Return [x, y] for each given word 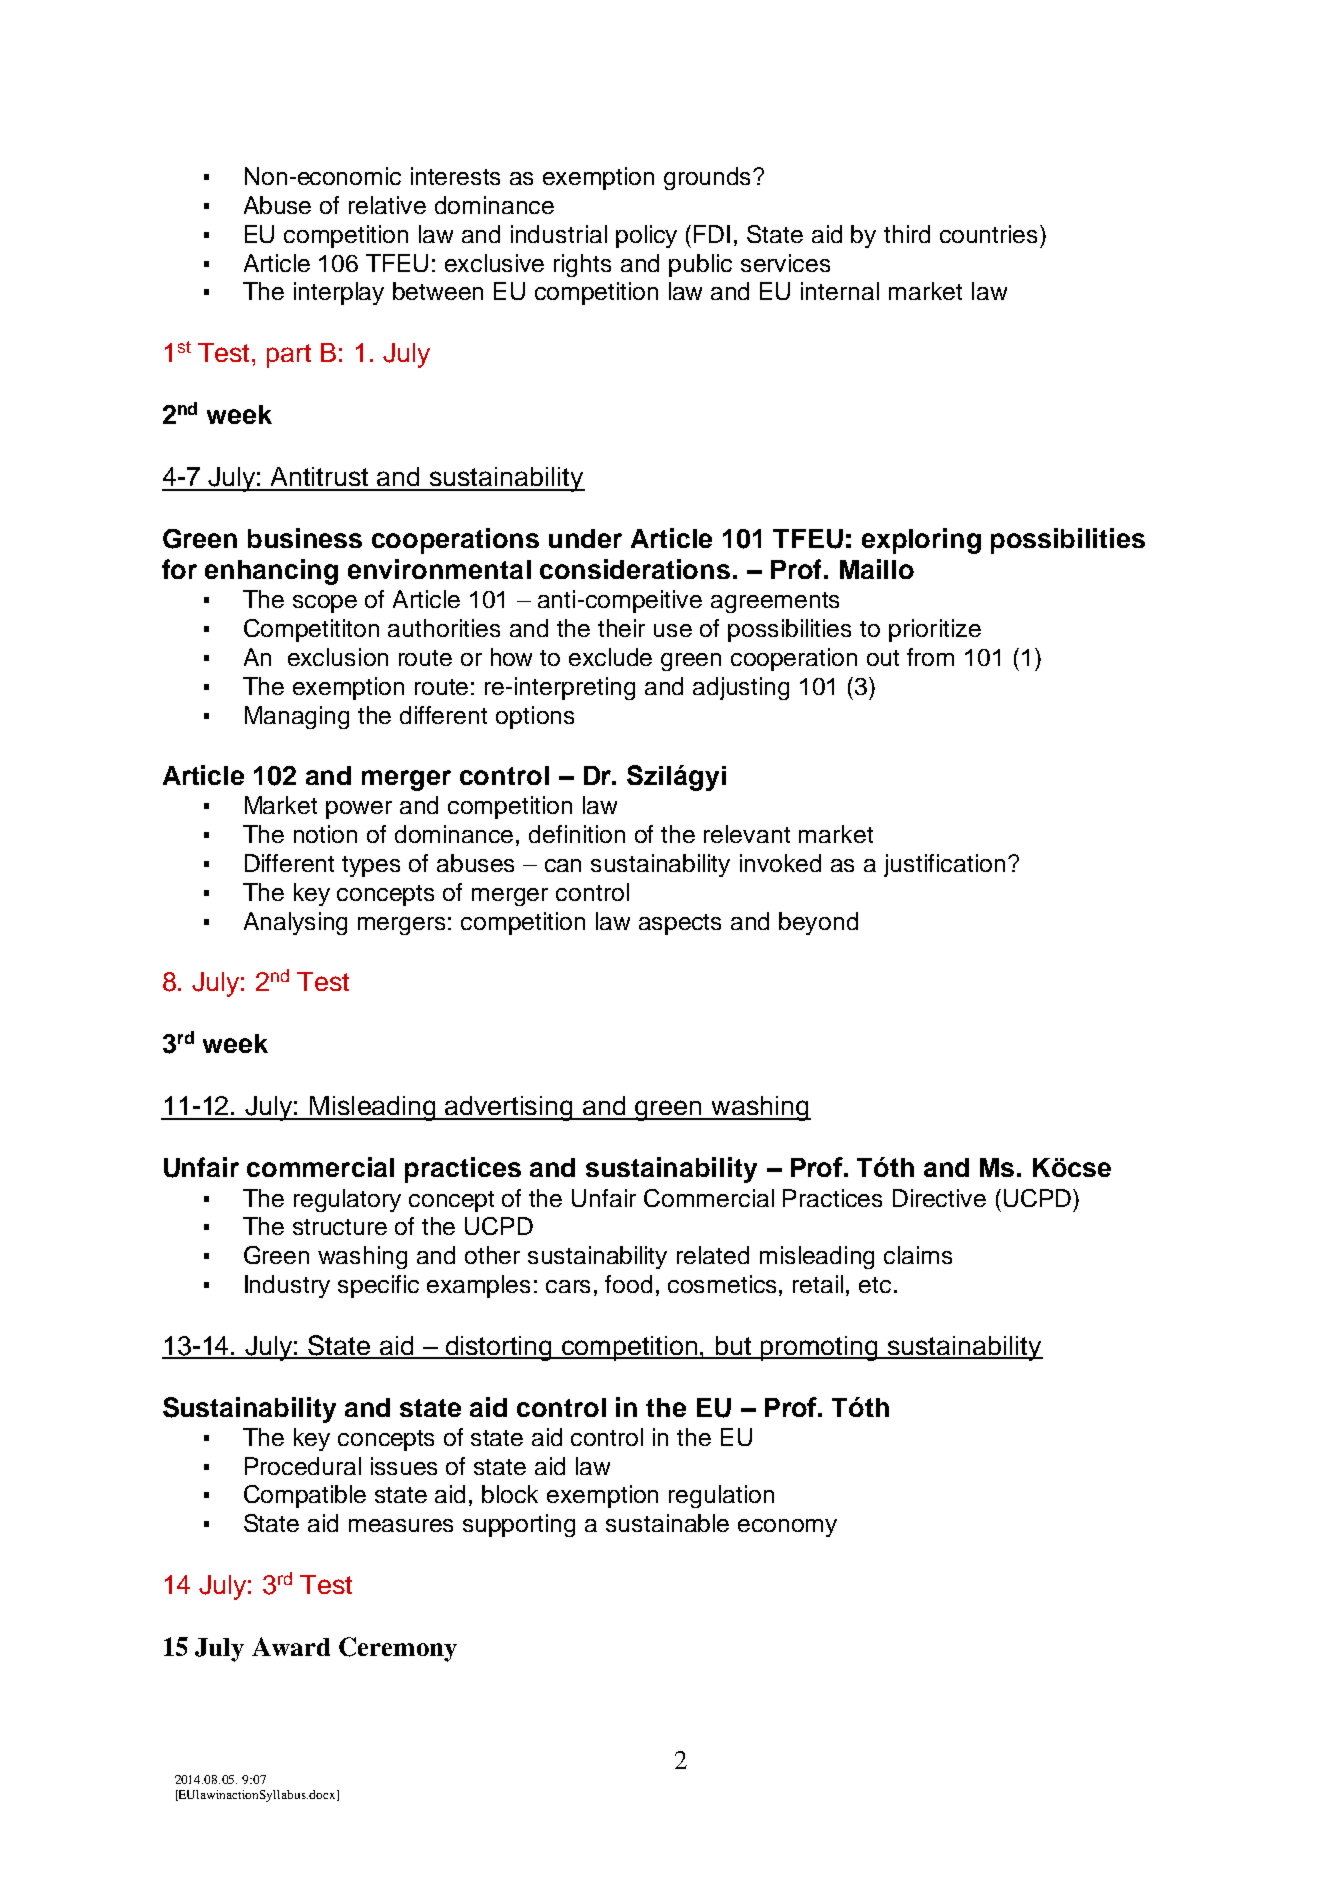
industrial [559, 234]
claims [918, 1255]
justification [944, 865]
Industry [287, 1286]
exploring [921, 541]
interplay [339, 293]
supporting [519, 1525]
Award [291, 1646]
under [585, 538]
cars [568, 1286]
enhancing [271, 572]
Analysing [295, 923]
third [907, 234]
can [563, 865]
